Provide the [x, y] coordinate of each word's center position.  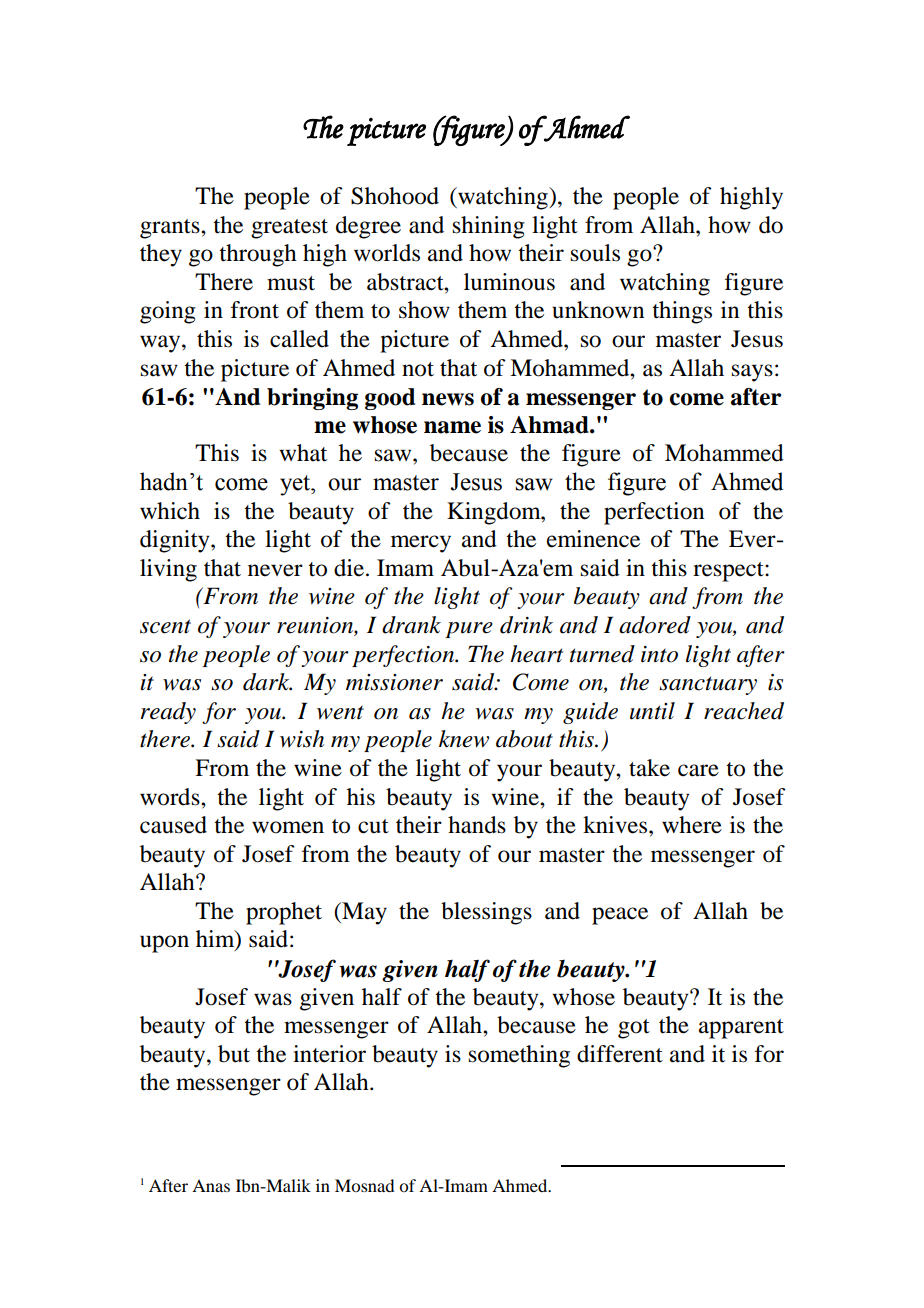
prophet [284, 913]
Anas [211, 1185]
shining [489, 227]
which [170, 510]
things [682, 312]
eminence [593, 539]
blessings [486, 913]
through [258, 255]
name [452, 427]
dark [267, 682]
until [652, 711]
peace [620, 916]
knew [464, 739]
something [519, 1056]
